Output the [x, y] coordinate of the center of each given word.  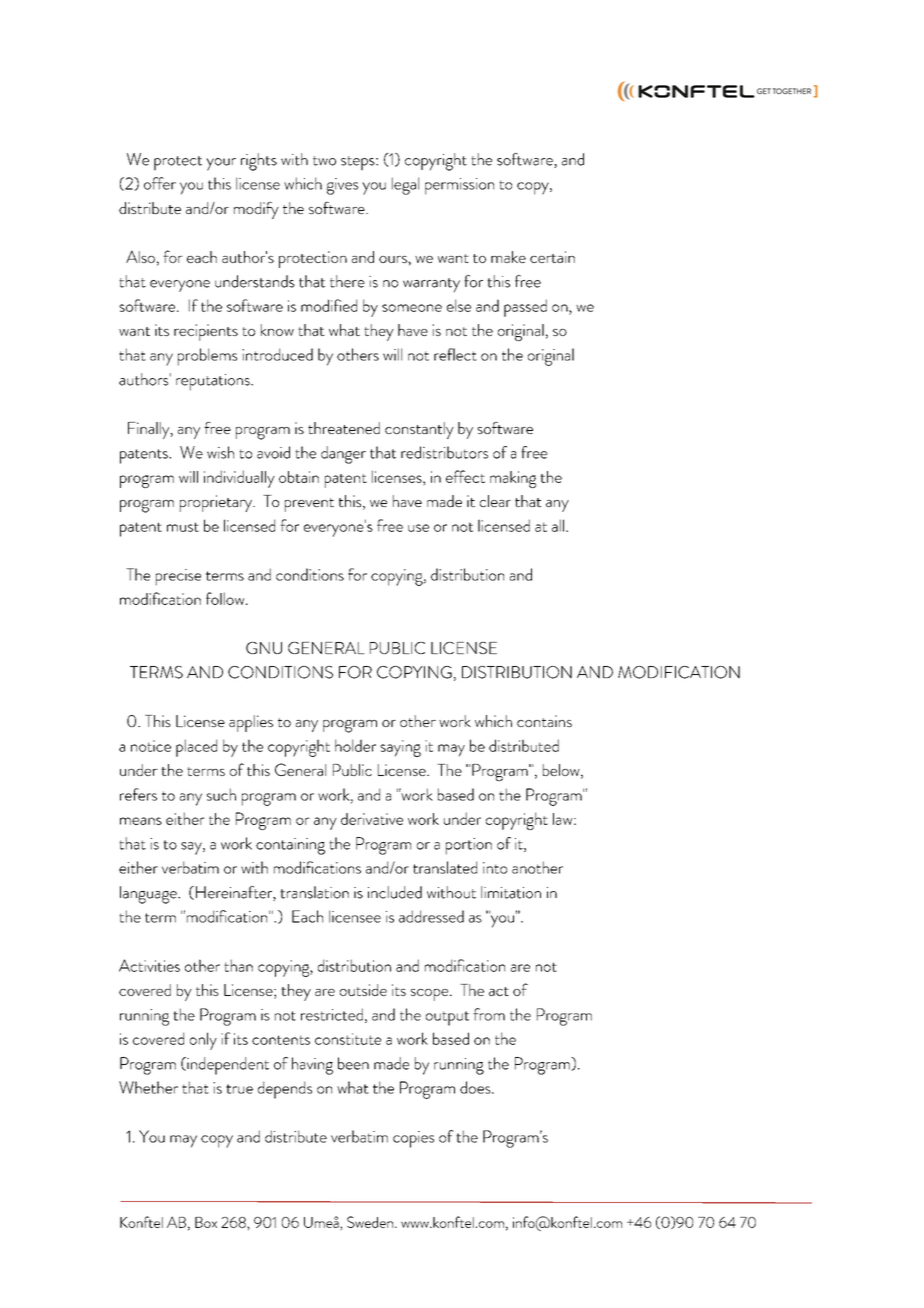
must [183, 527]
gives [342, 186]
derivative [372, 819]
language [149, 895]
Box [206, 1222]
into [495, 868]
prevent [309, 505]
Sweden [370, 1222]
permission [459, 186]
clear [495, 501]
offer [160, 183]
